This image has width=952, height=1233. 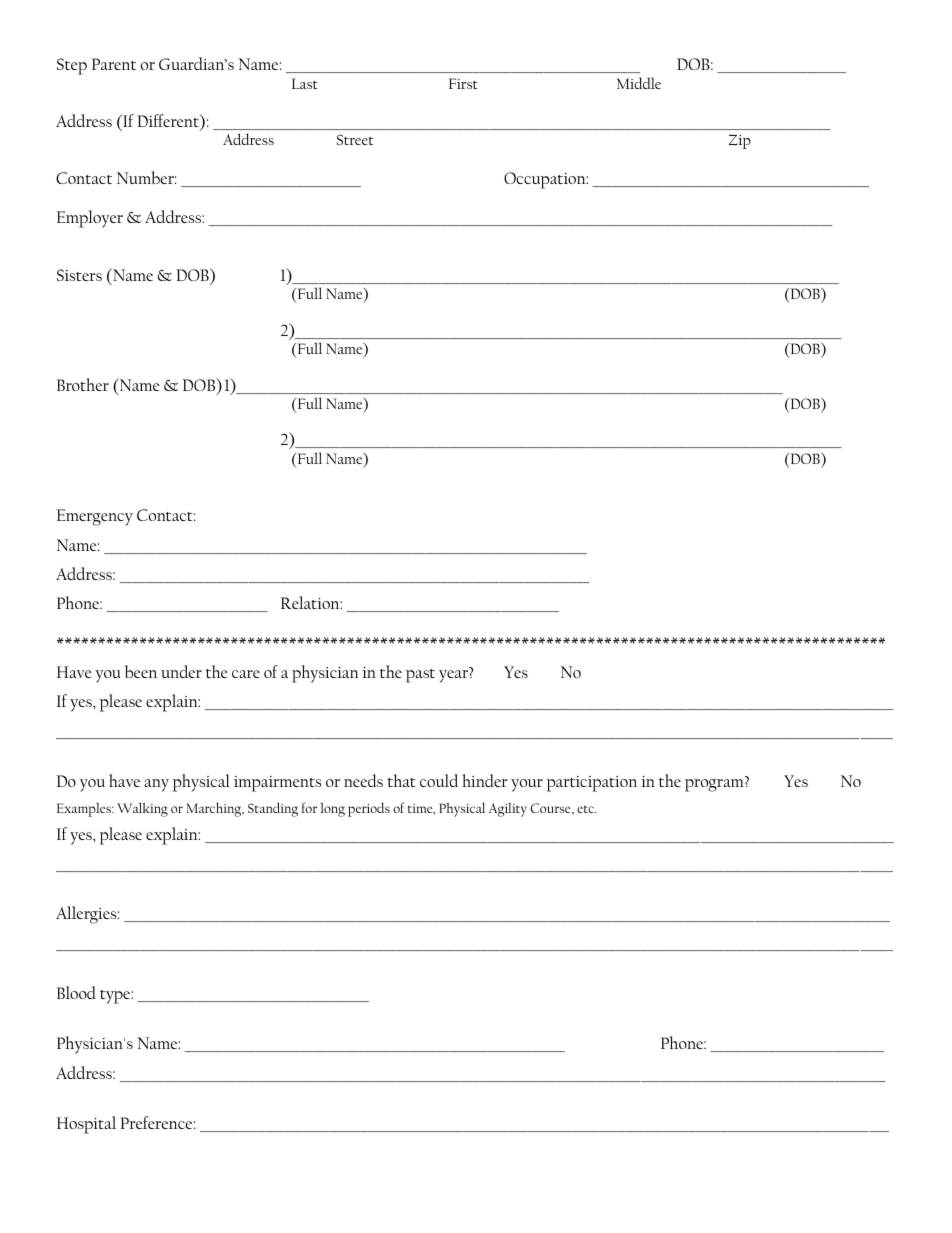 I want to click on periods, so click(x=369, y=810).
